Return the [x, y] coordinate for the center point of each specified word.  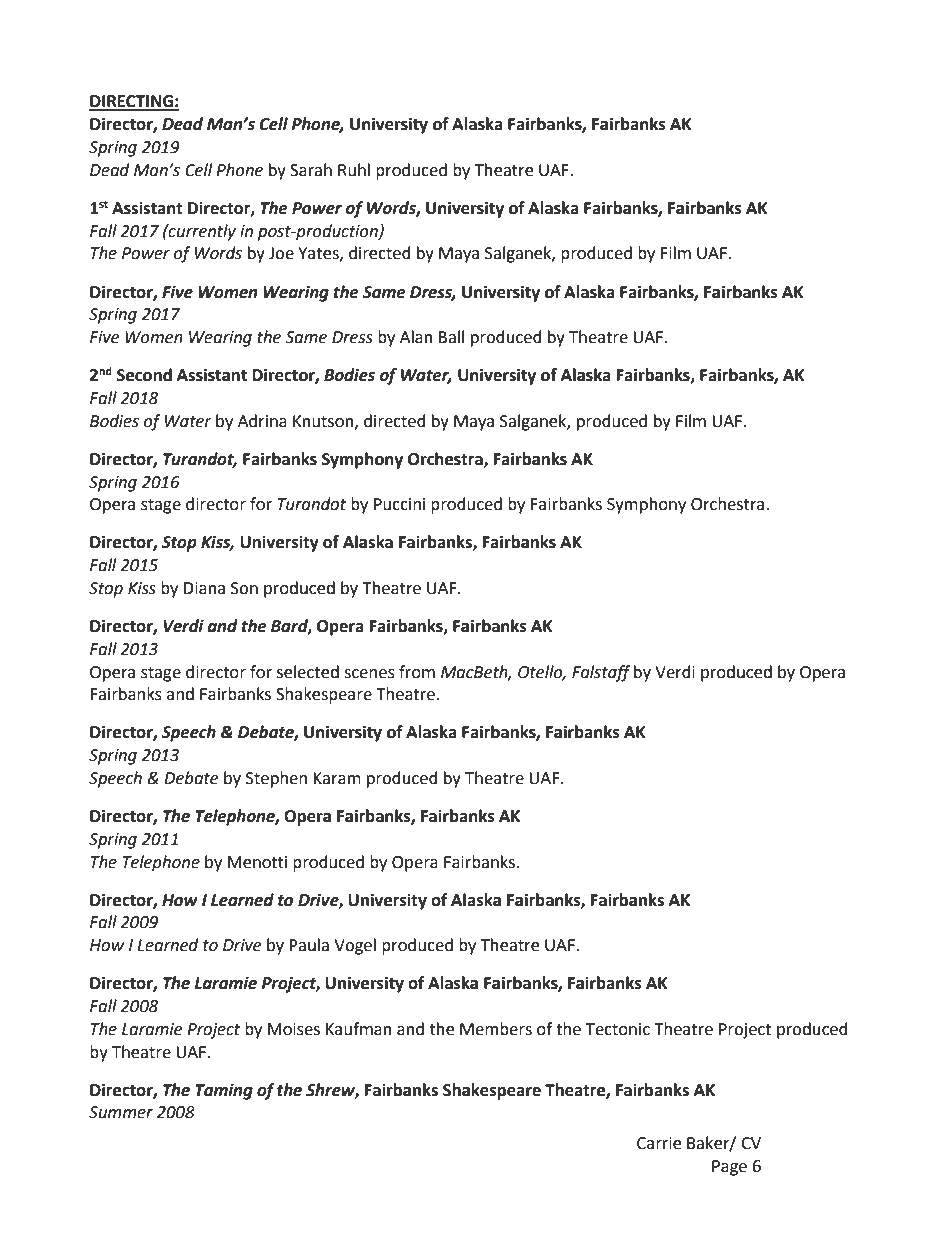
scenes [369, 674]
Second [144, 375]
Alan [416, 337]
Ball [451, 337]
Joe [281, 253]
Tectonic [618, 1029]
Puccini [399, 504]
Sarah [311, 170]
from [417, 672]
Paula [309, 945]
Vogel [355, 946]
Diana [204, 588]
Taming [224, 1091]
